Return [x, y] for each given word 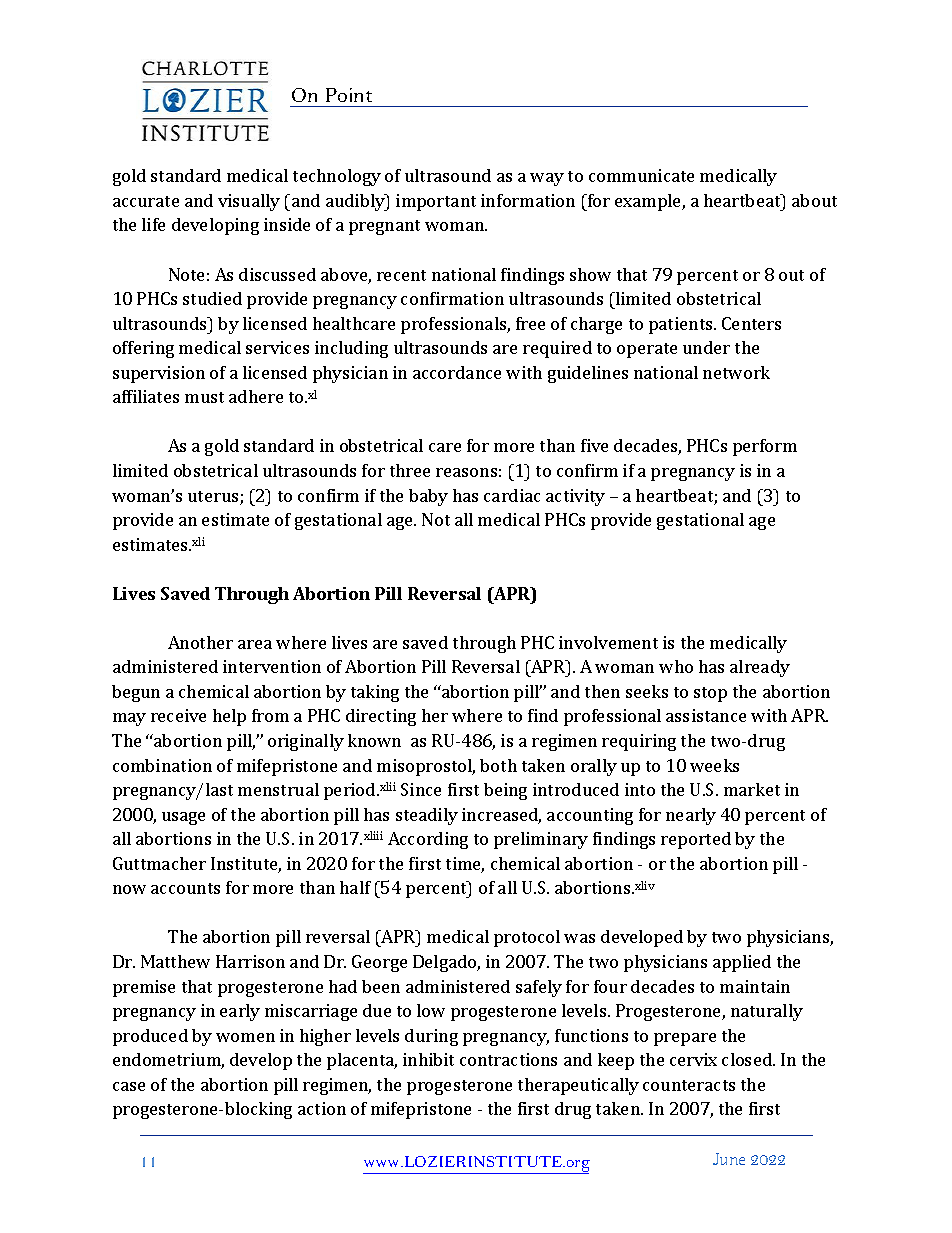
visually [249, 202]
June [729, 1159]
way [547, 179]
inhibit [428, 1059]
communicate [641, 175]
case [129, 1086]
